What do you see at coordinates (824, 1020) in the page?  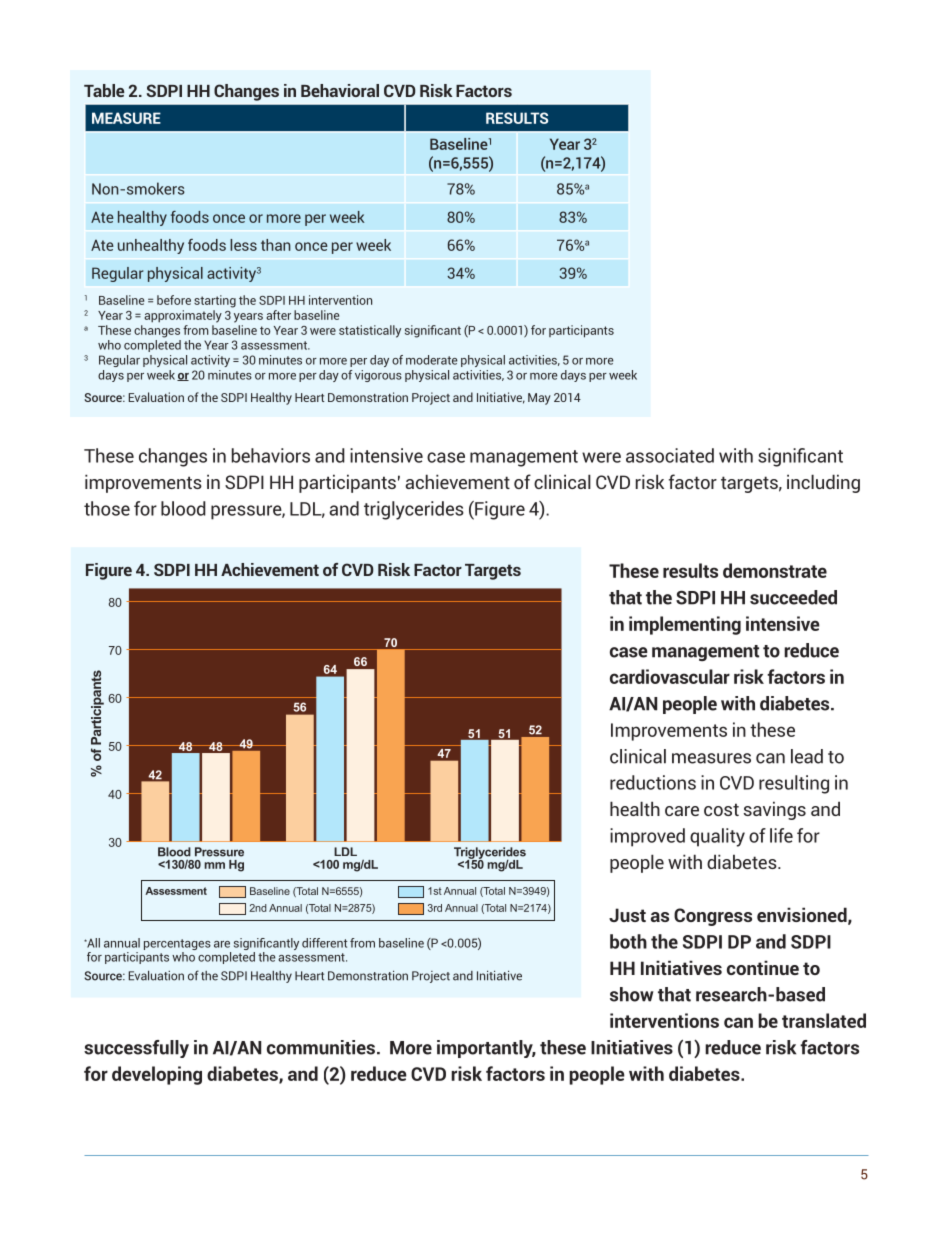 I see `translated` at bounding box center [824, 1020].
